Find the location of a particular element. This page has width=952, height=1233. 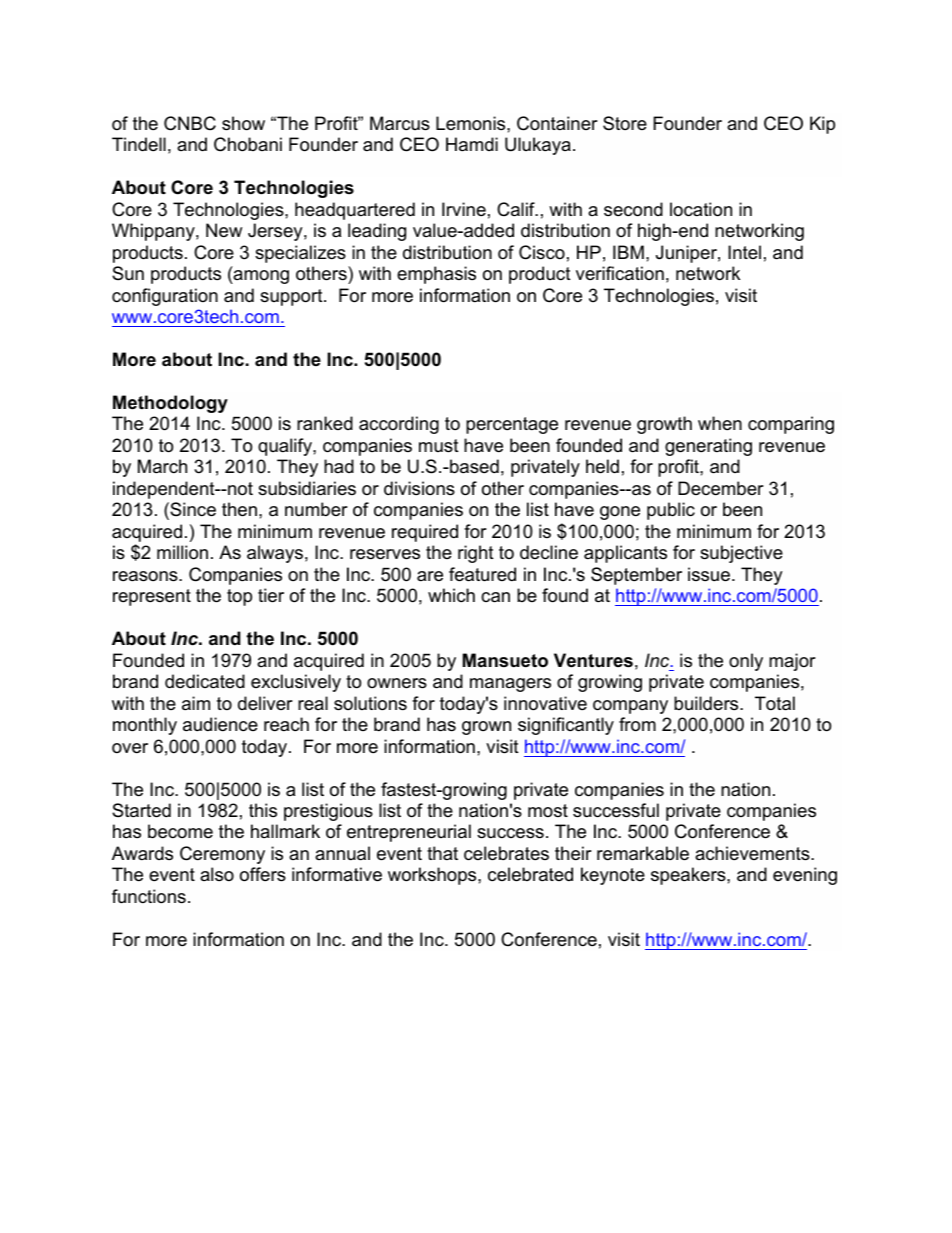

required is located at coordinates (425, 533).
